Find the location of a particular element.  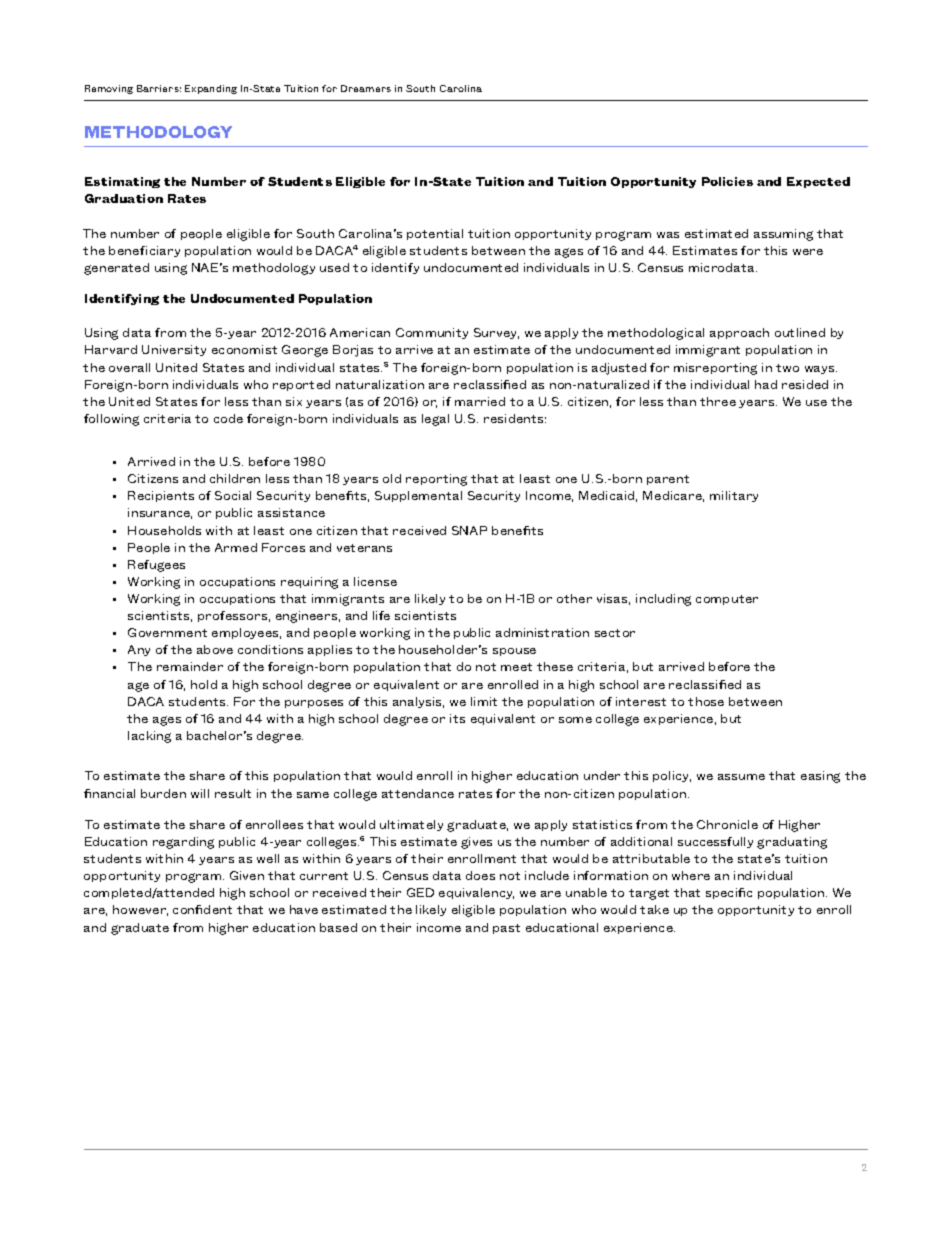

Survey is located at coordinates (496, 333).
